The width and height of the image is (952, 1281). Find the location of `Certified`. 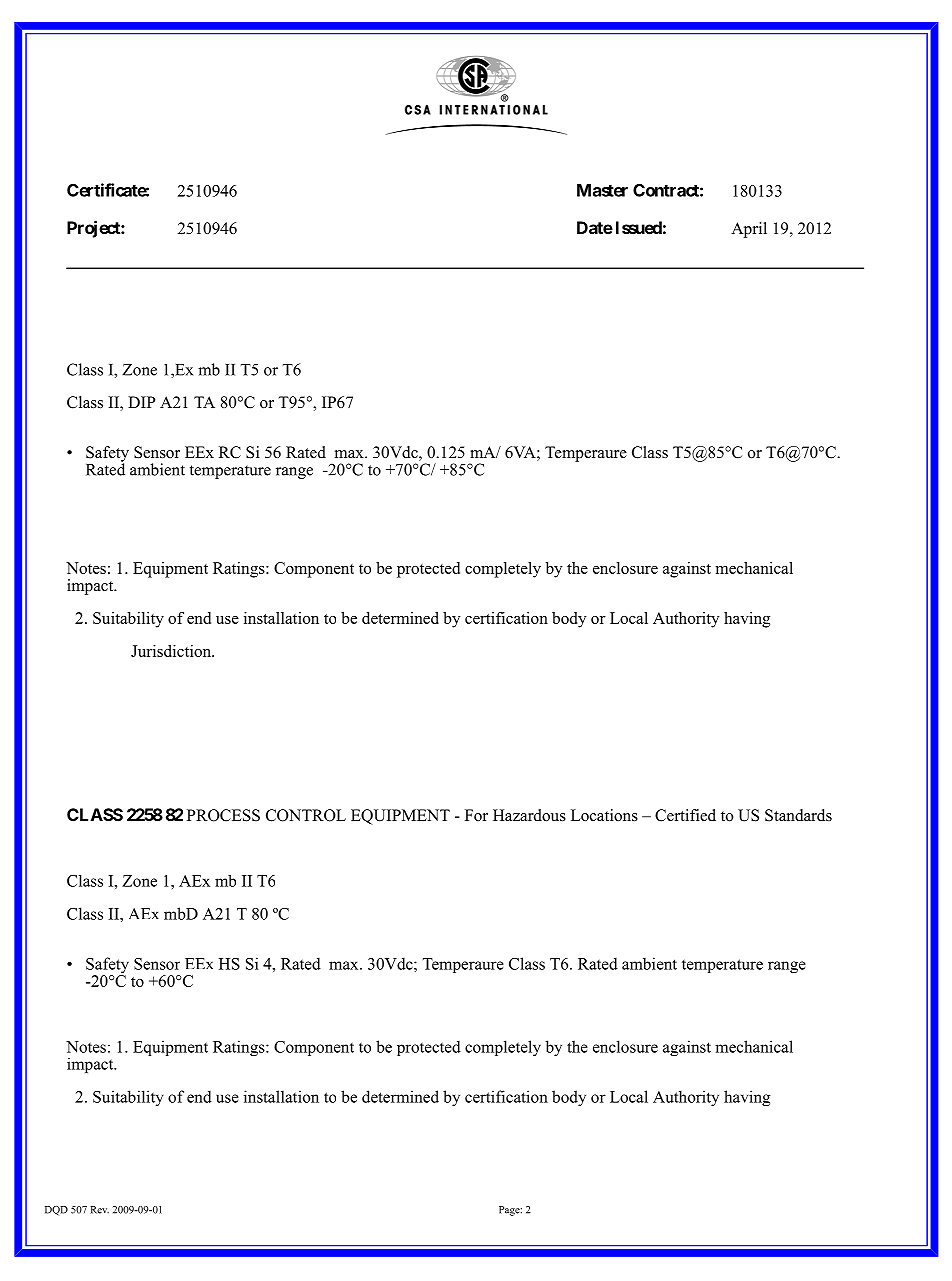

Certified is located at coordinates (685, 815).
